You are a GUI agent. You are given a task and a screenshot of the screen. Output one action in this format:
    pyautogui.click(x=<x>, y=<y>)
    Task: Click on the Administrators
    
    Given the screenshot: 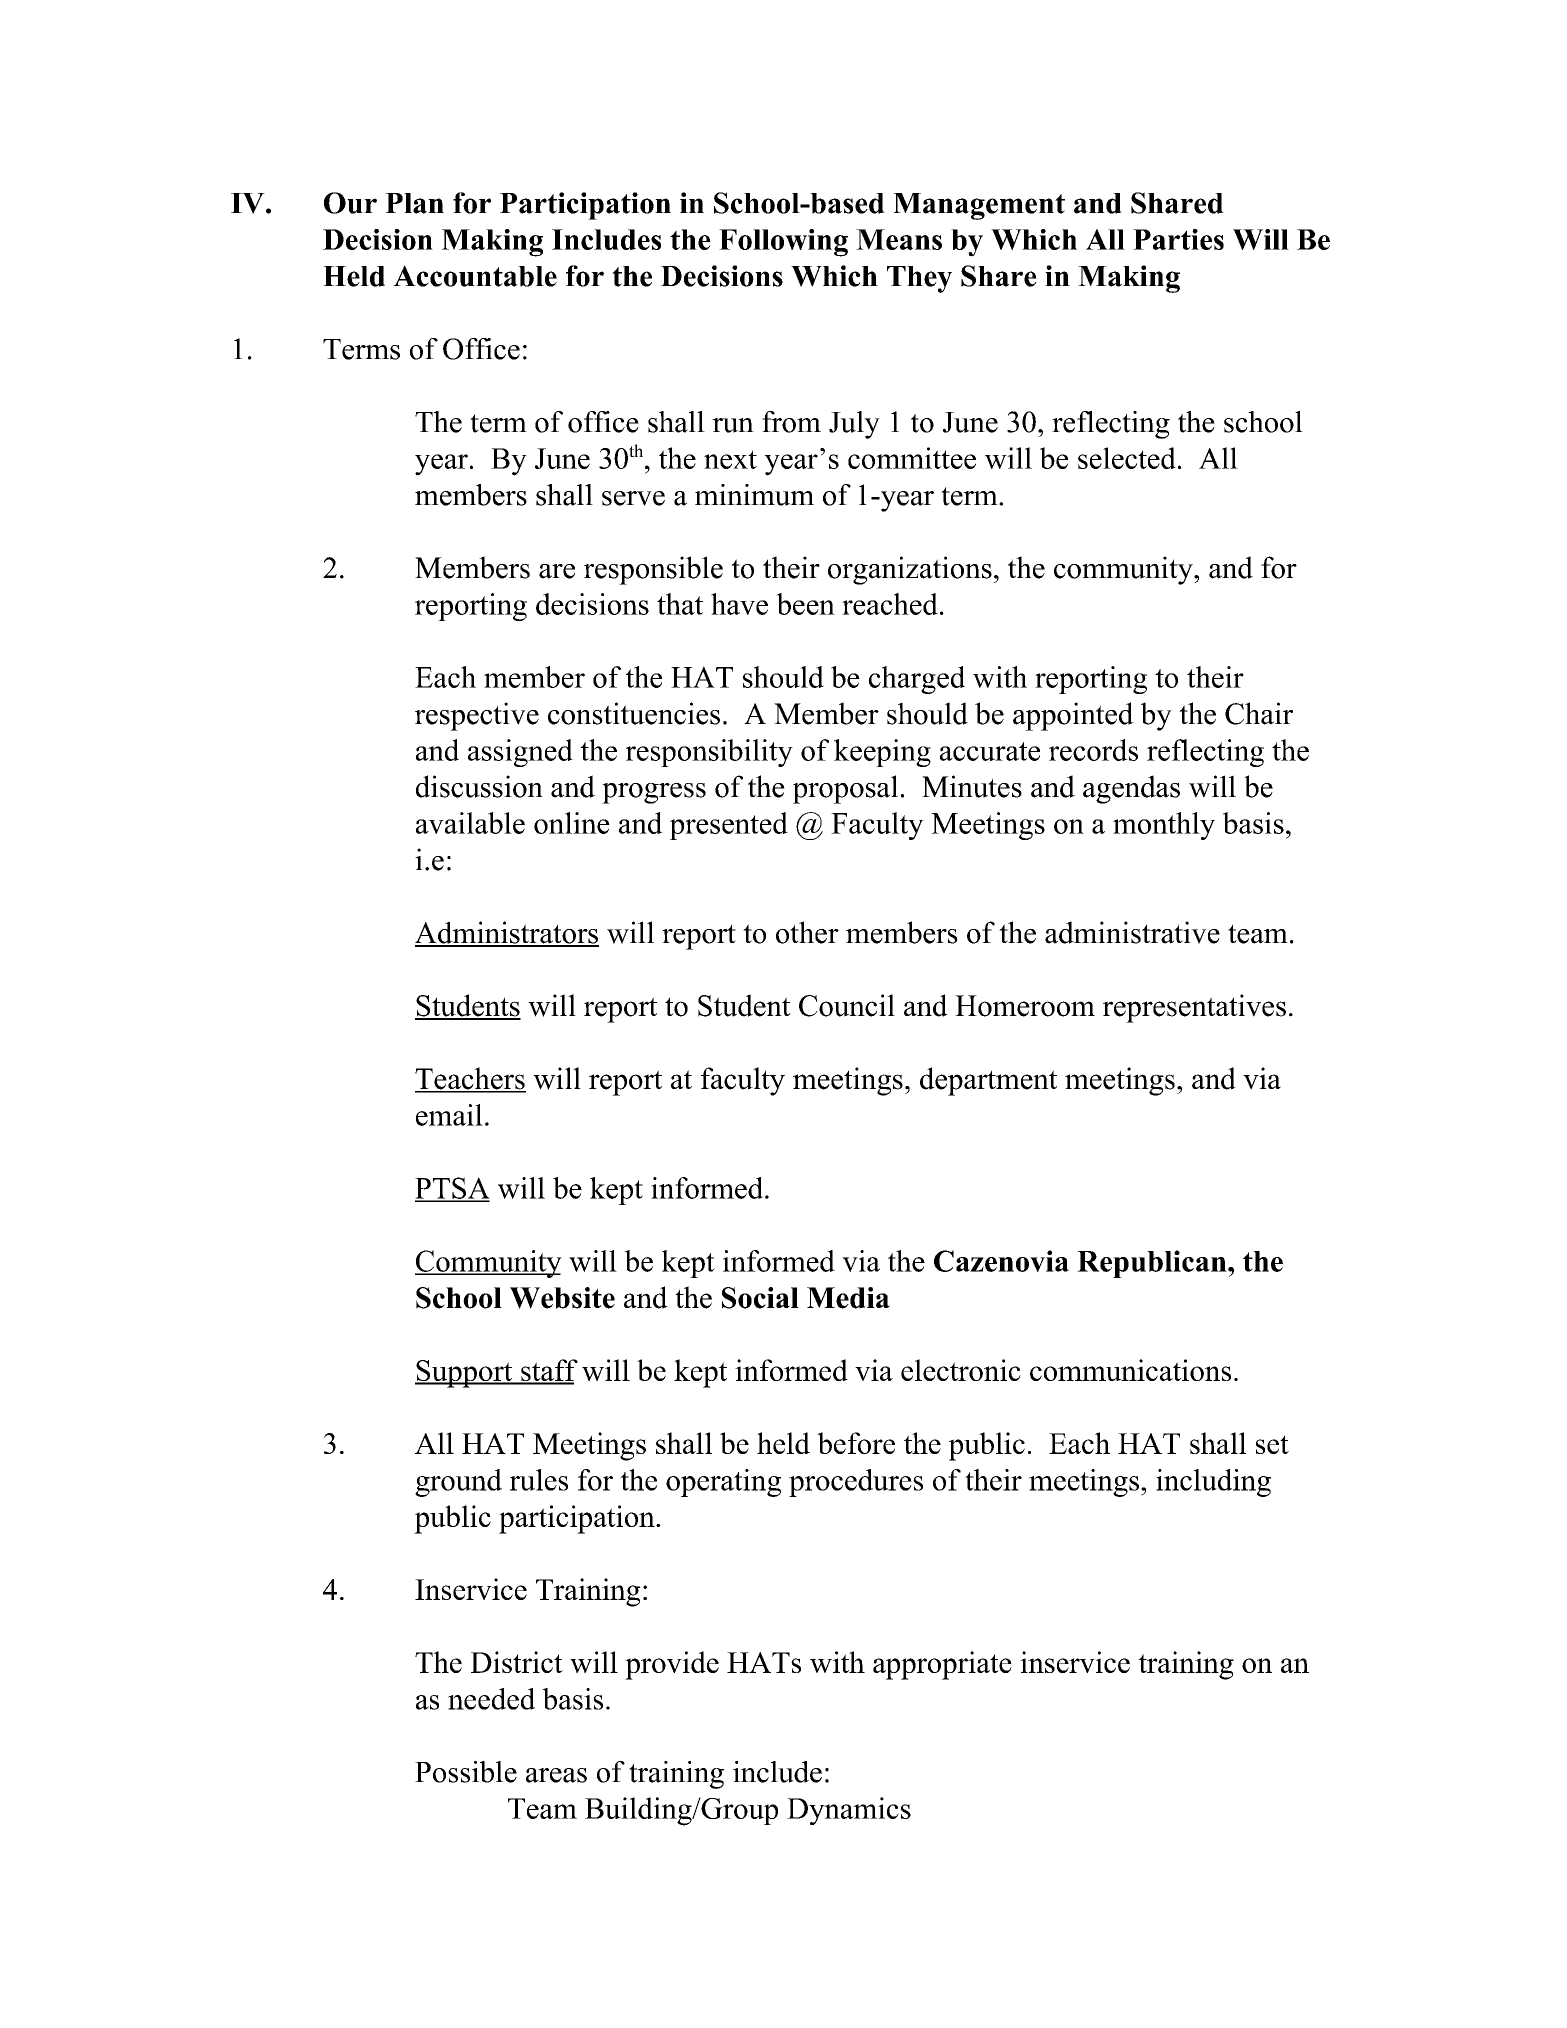 What is the action you would take?
    pyautogui.click(x=507, y=933)
